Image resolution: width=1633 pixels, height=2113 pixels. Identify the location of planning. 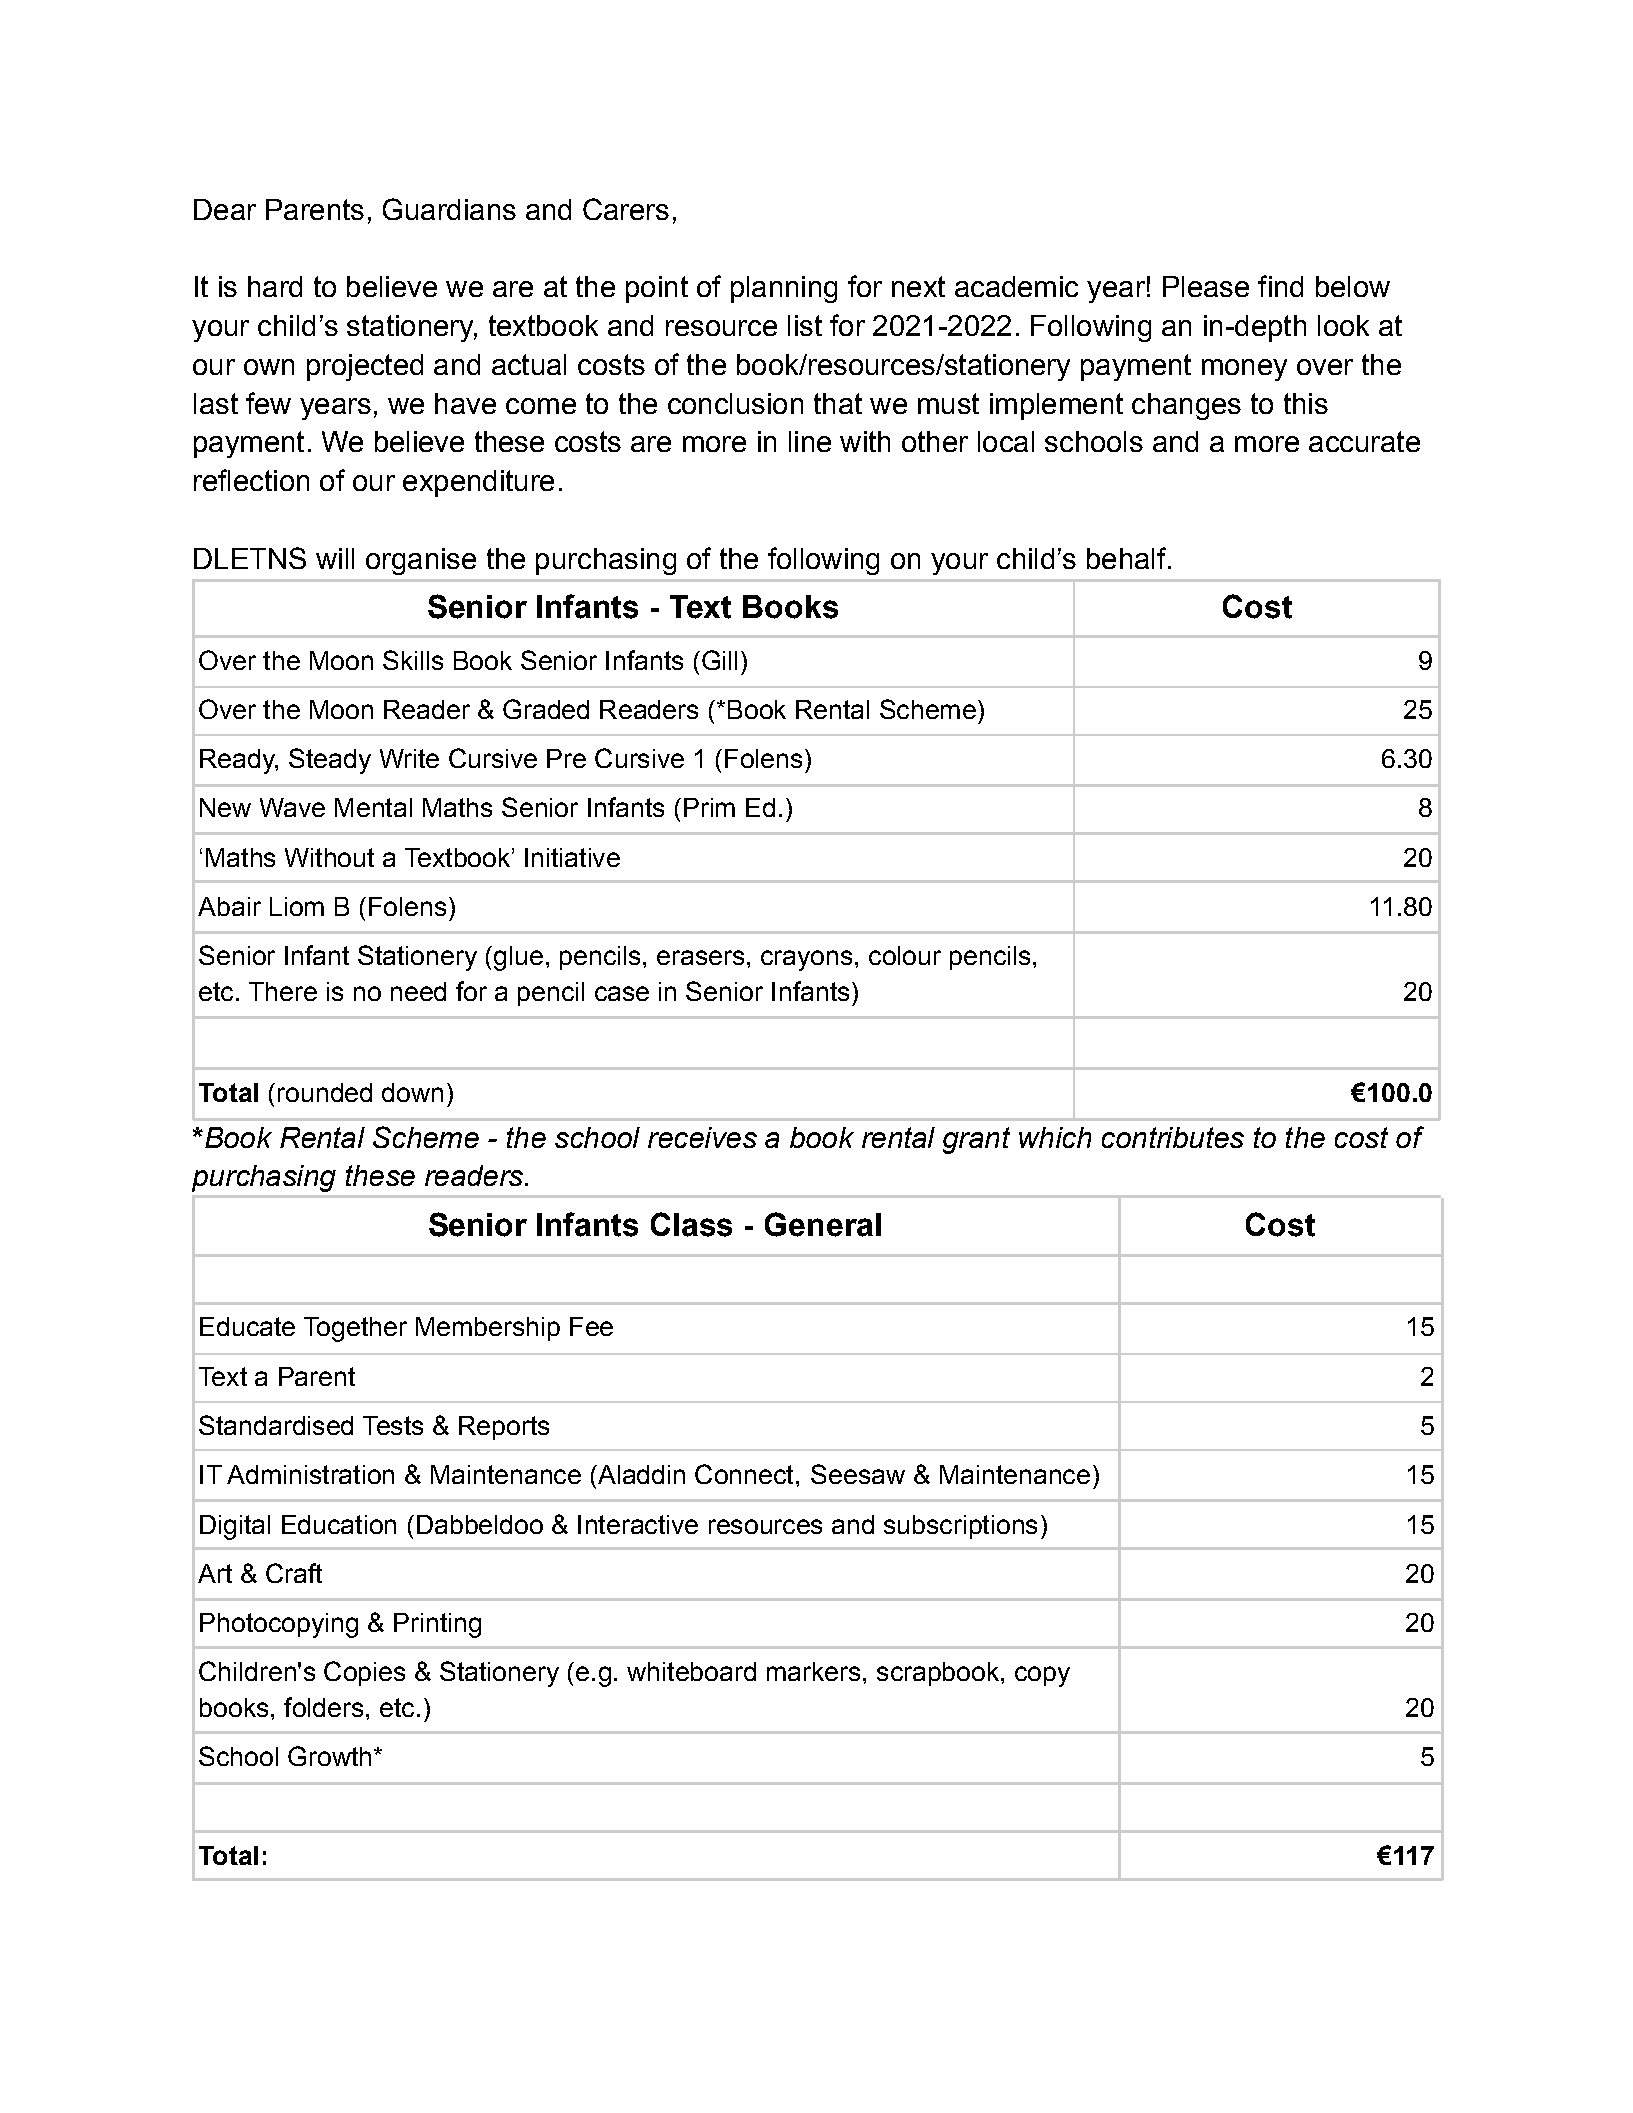
(784, 289).
